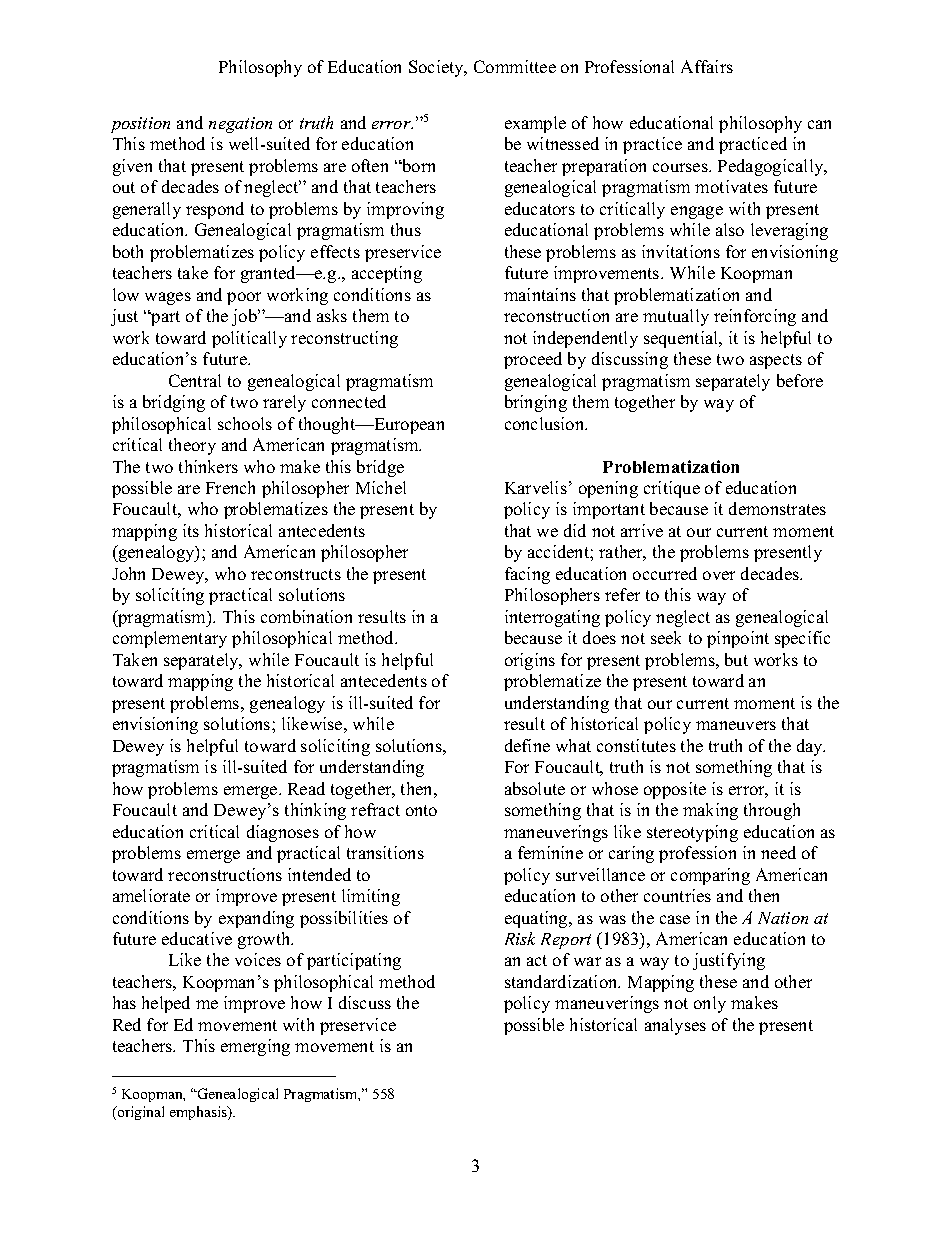 The width and height of the document is (952, 1233). I want to click on reinforcing, so click(755, 317).
